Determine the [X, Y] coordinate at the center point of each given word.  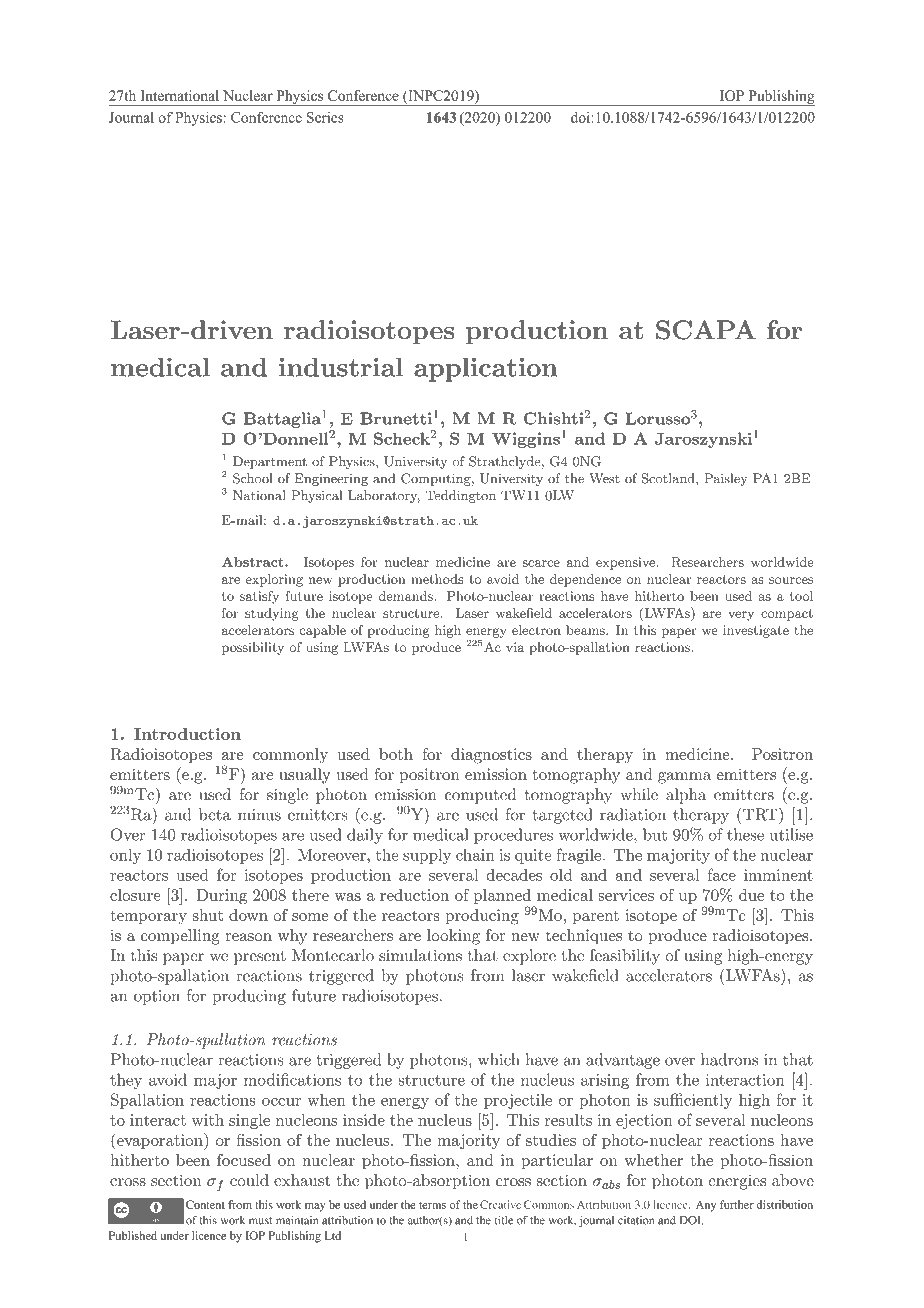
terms [432, 1205]
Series [325, 117]
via [515, 647]
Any [706, 1206]
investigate [756, 631]
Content [205, 1204]
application [486, 369]
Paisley [726, 479]
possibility [253, 648]
